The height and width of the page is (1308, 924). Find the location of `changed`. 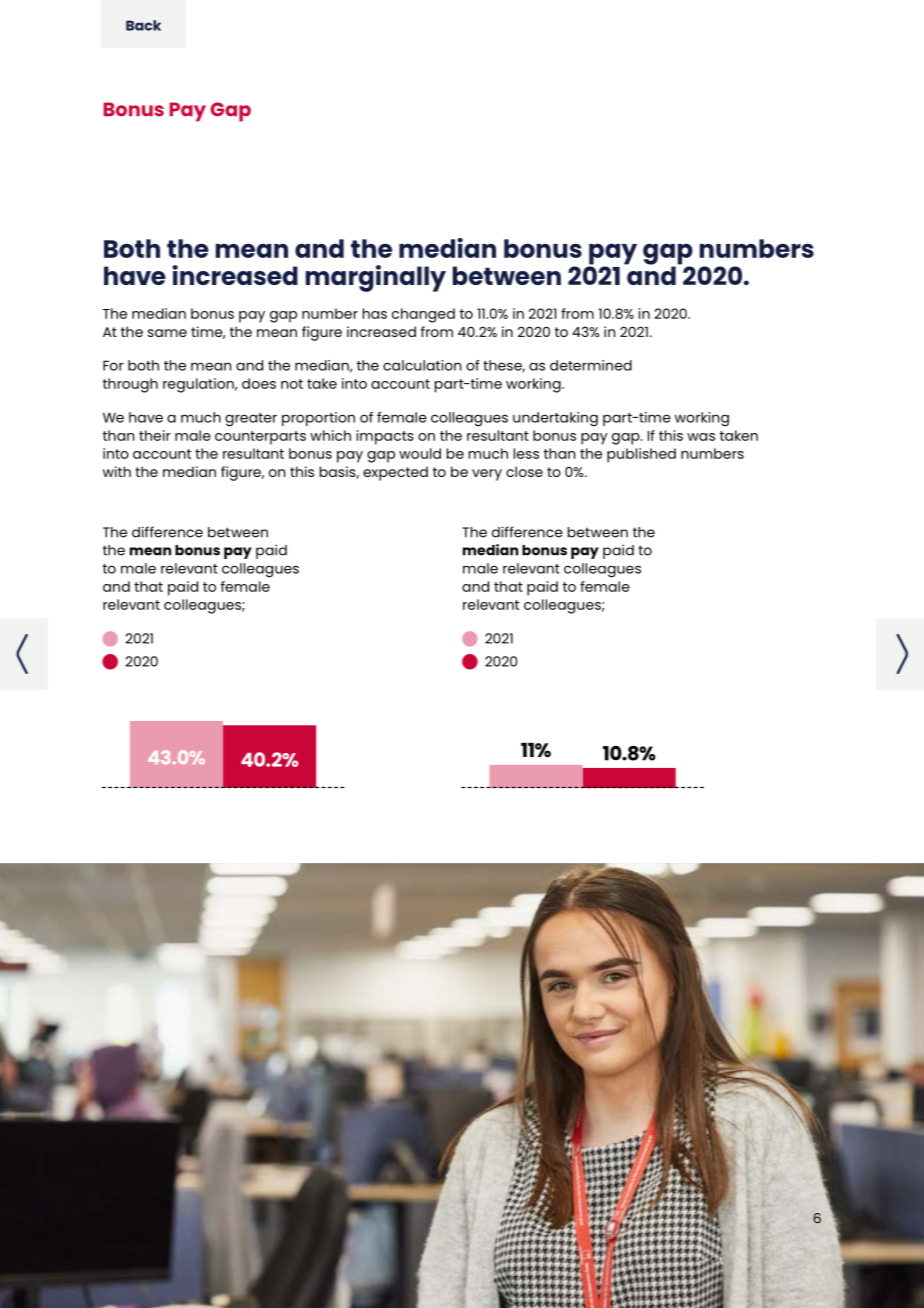

changed is located at coordinates (423, 315).
